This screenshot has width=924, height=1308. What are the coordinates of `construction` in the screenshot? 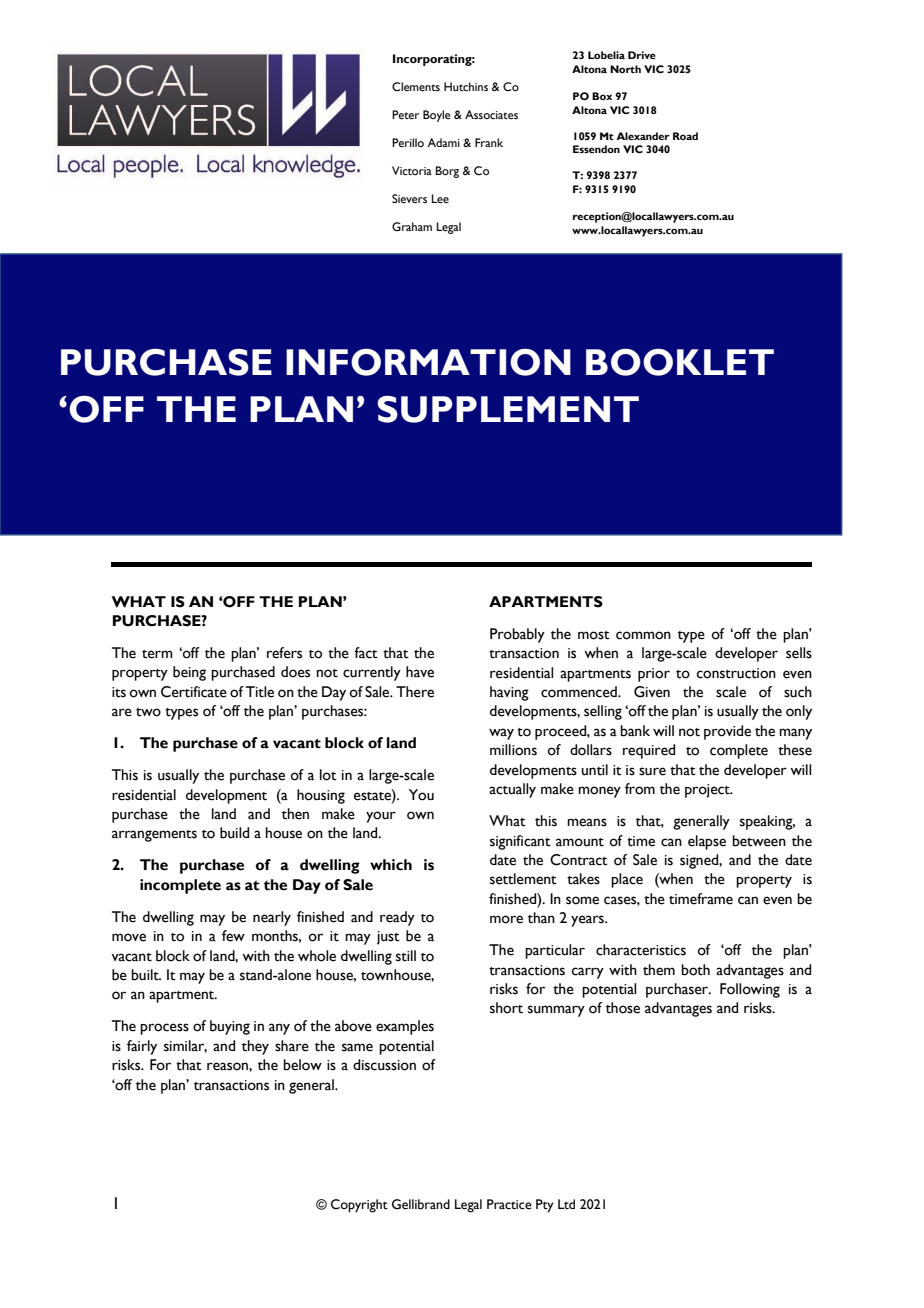 It's located at (736, 673).
